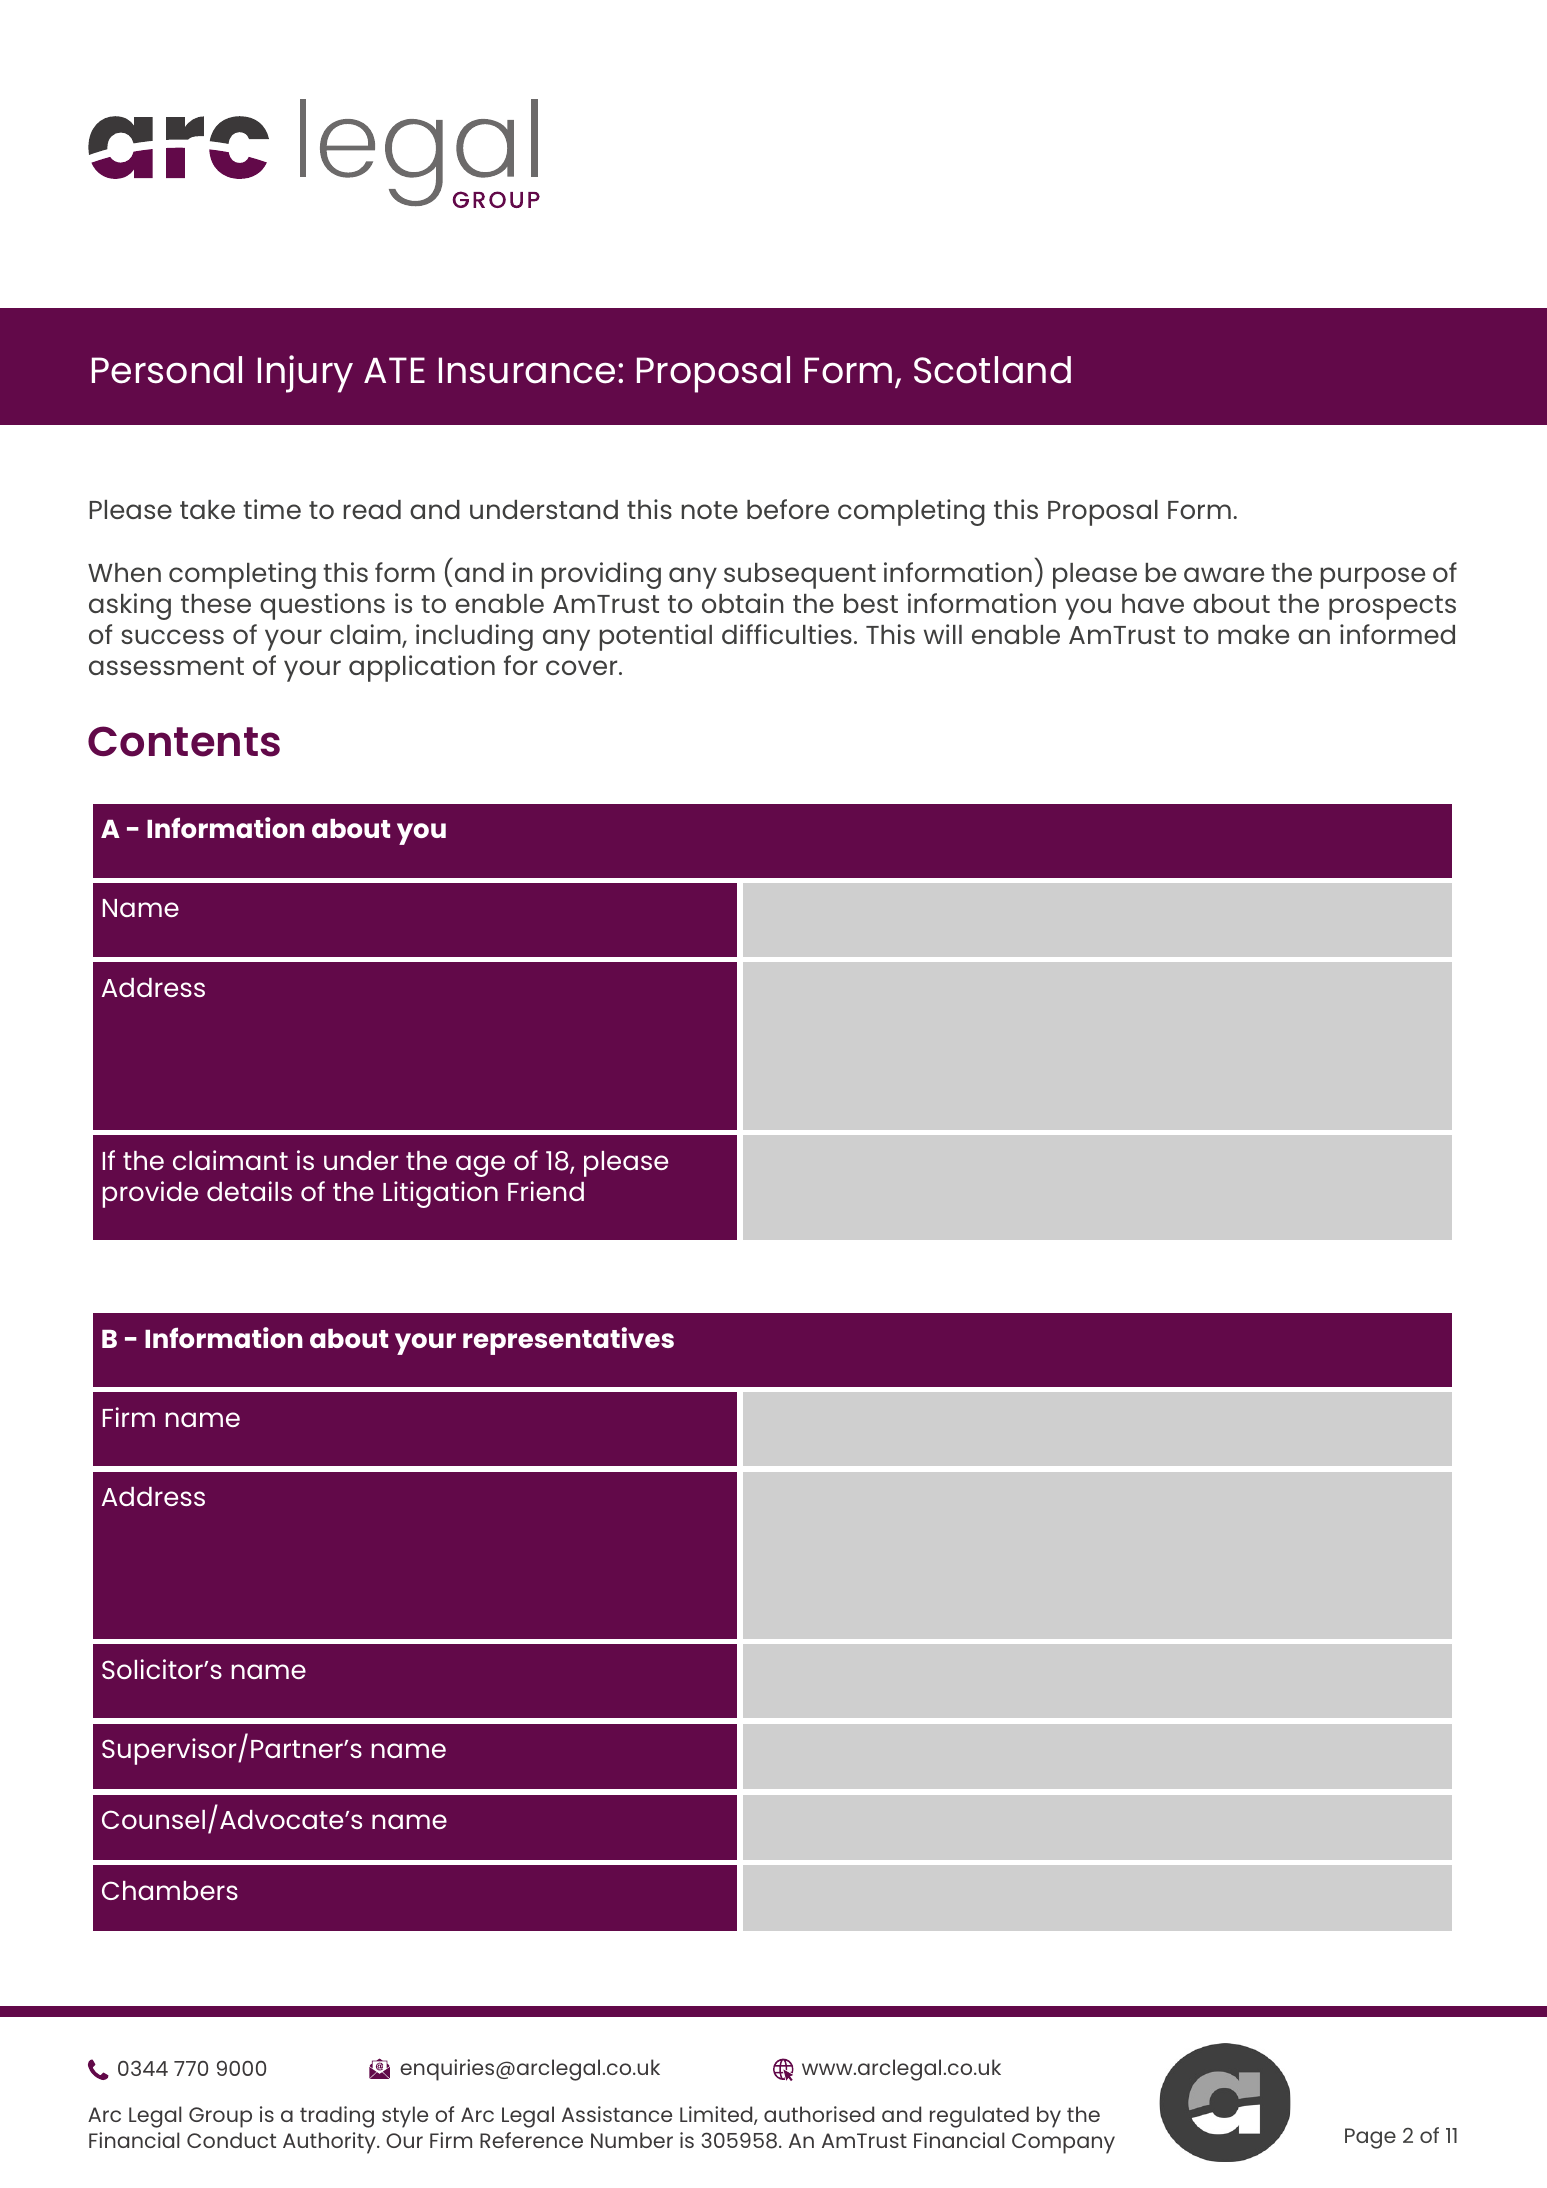 This image has height=2188, width=1547. What do you see at coordinates (220, 2117) in the image?
I see `Group` at bounding box center [220, 2117].
